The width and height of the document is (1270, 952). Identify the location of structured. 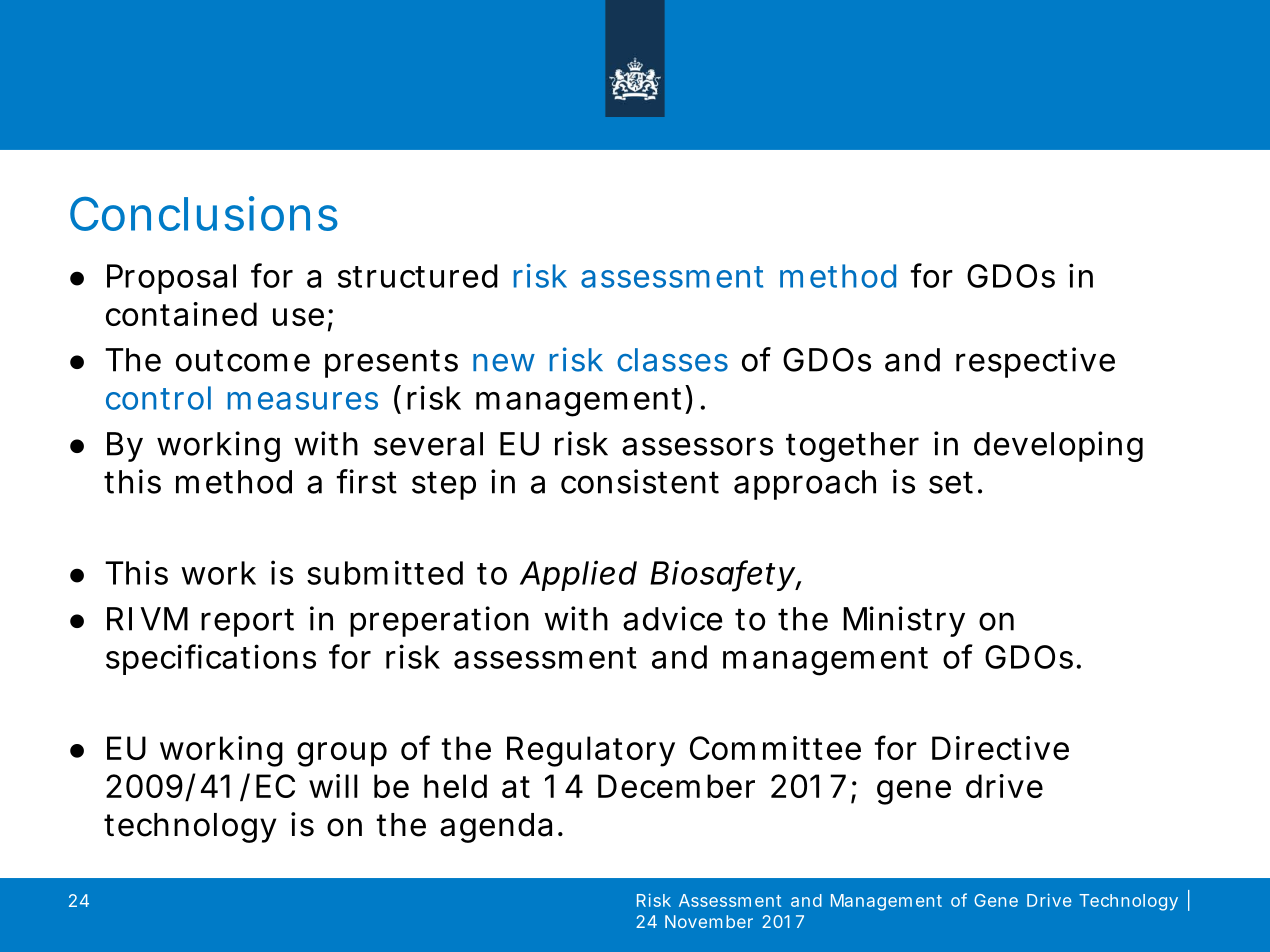
(418, 276).
